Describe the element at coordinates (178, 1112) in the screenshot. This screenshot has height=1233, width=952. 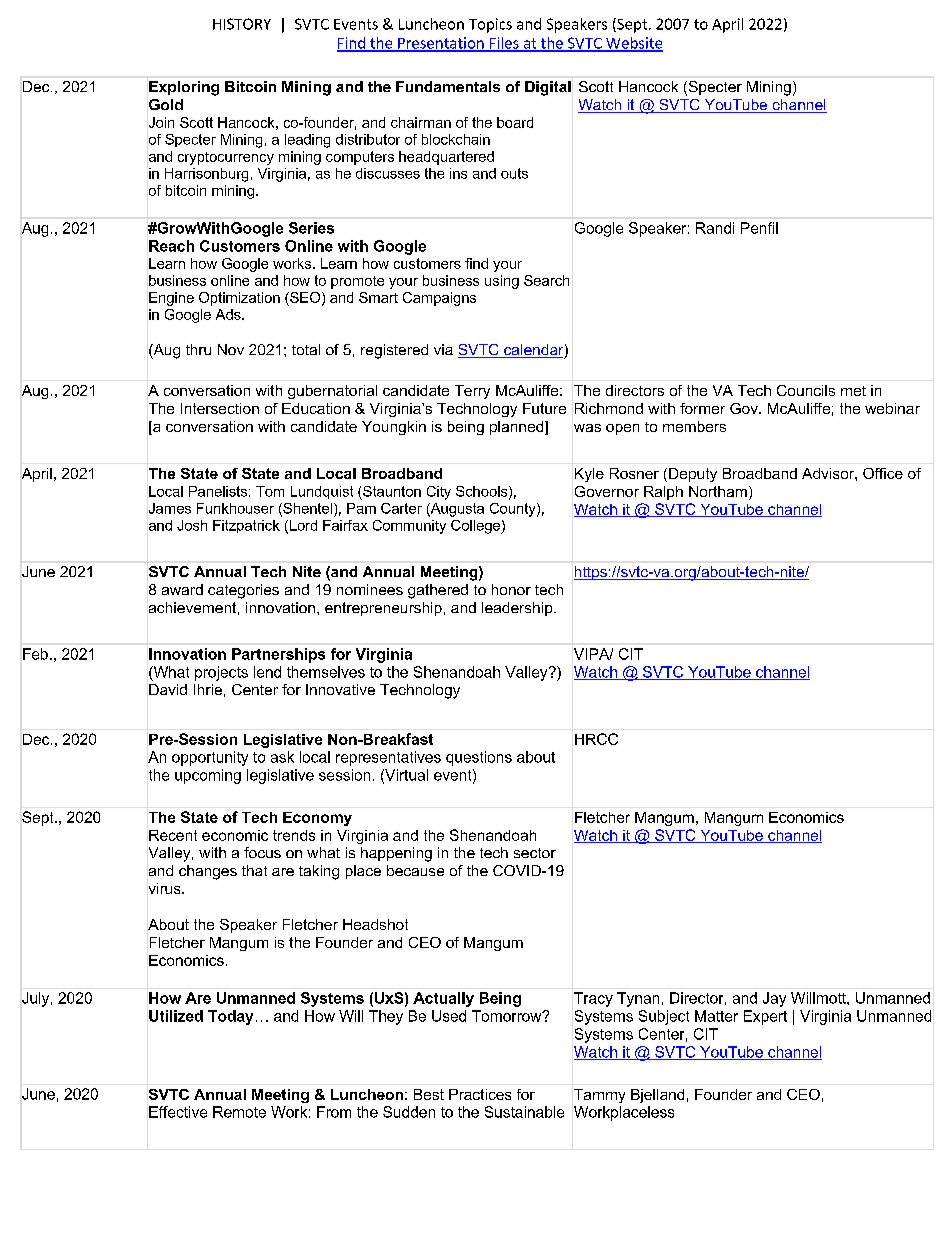
I see `Effective` at that location.
